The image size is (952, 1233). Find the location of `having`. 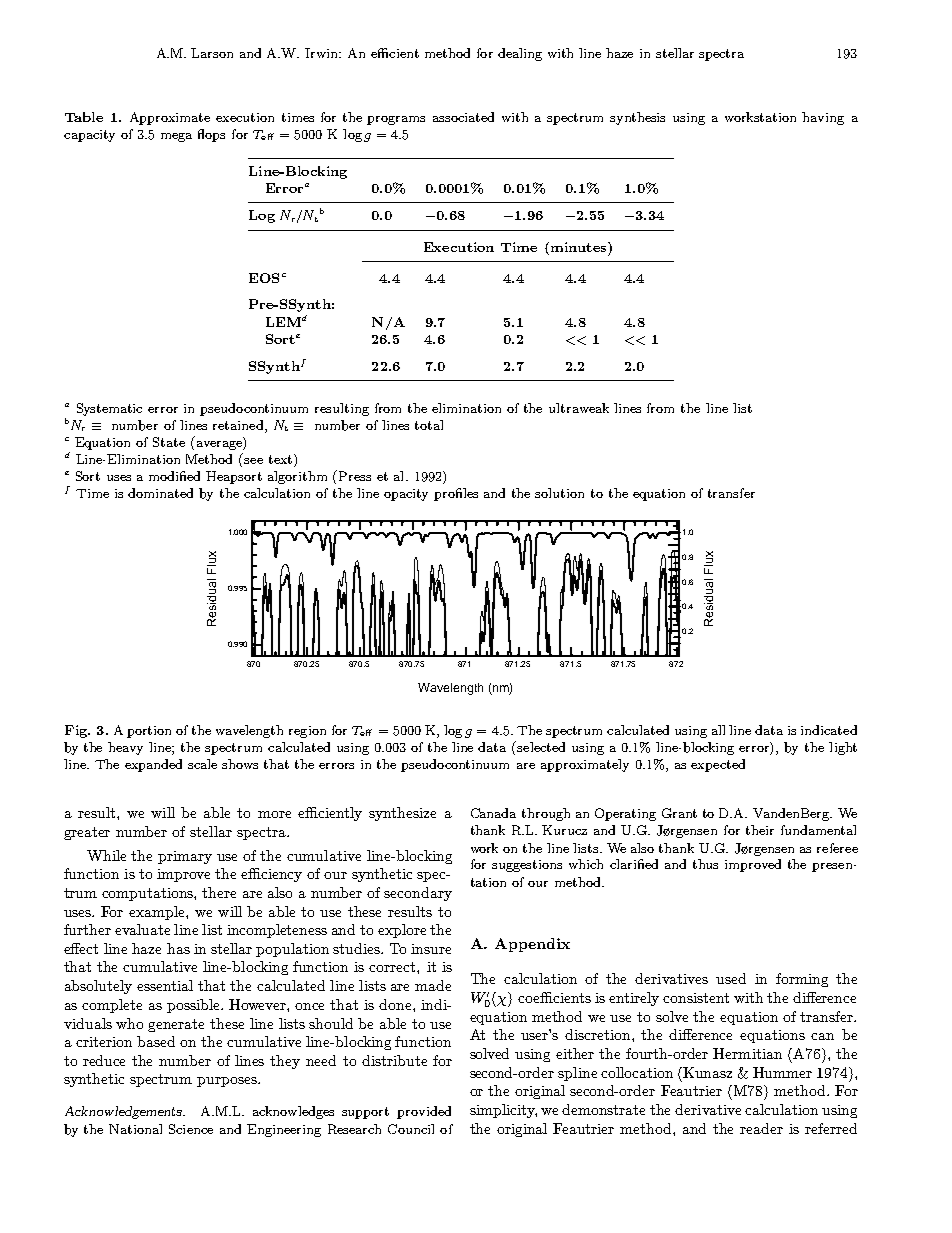

having is located at coordinates (823, 118).
